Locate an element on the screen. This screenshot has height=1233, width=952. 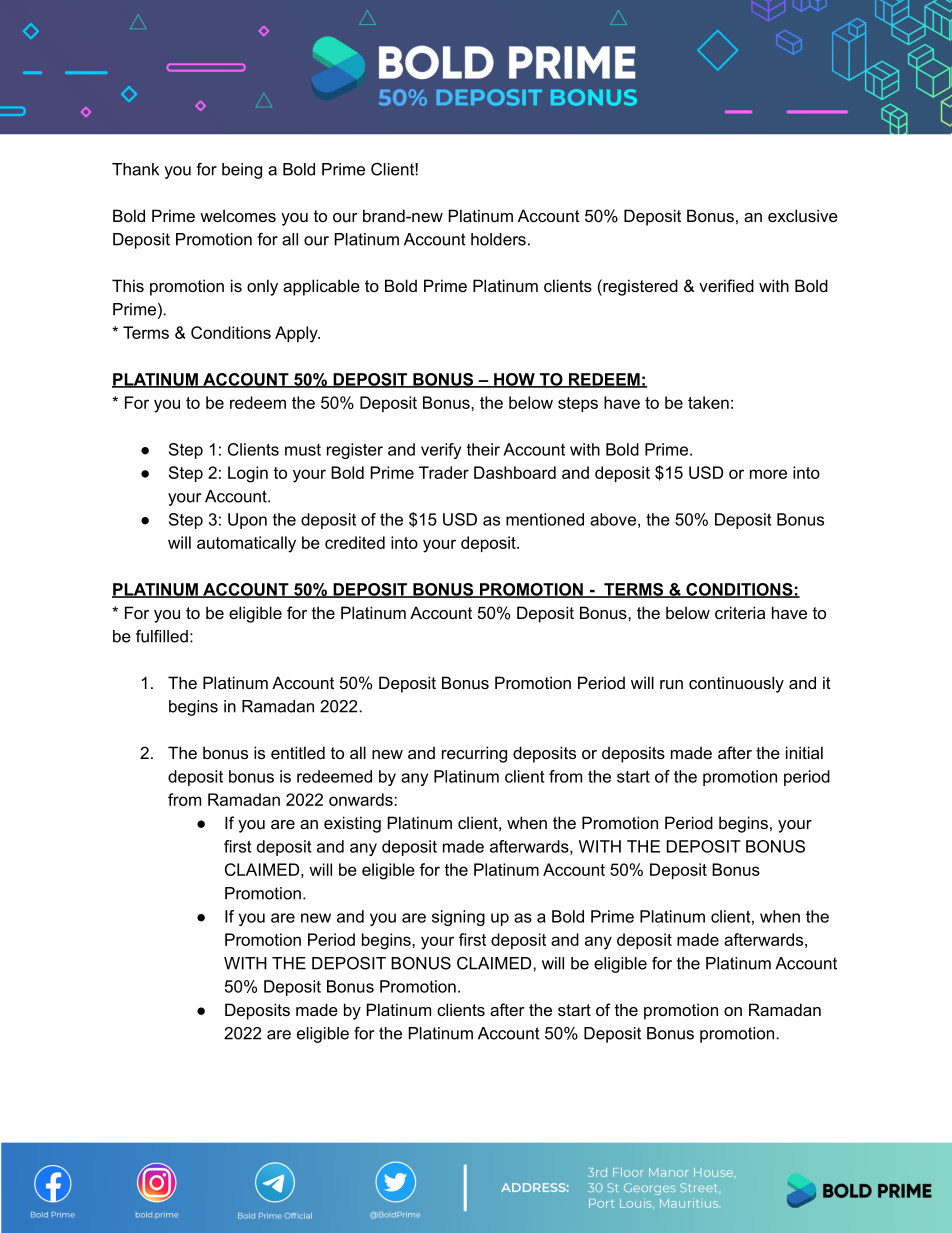
entitled is located at coordinates (298, 752).
